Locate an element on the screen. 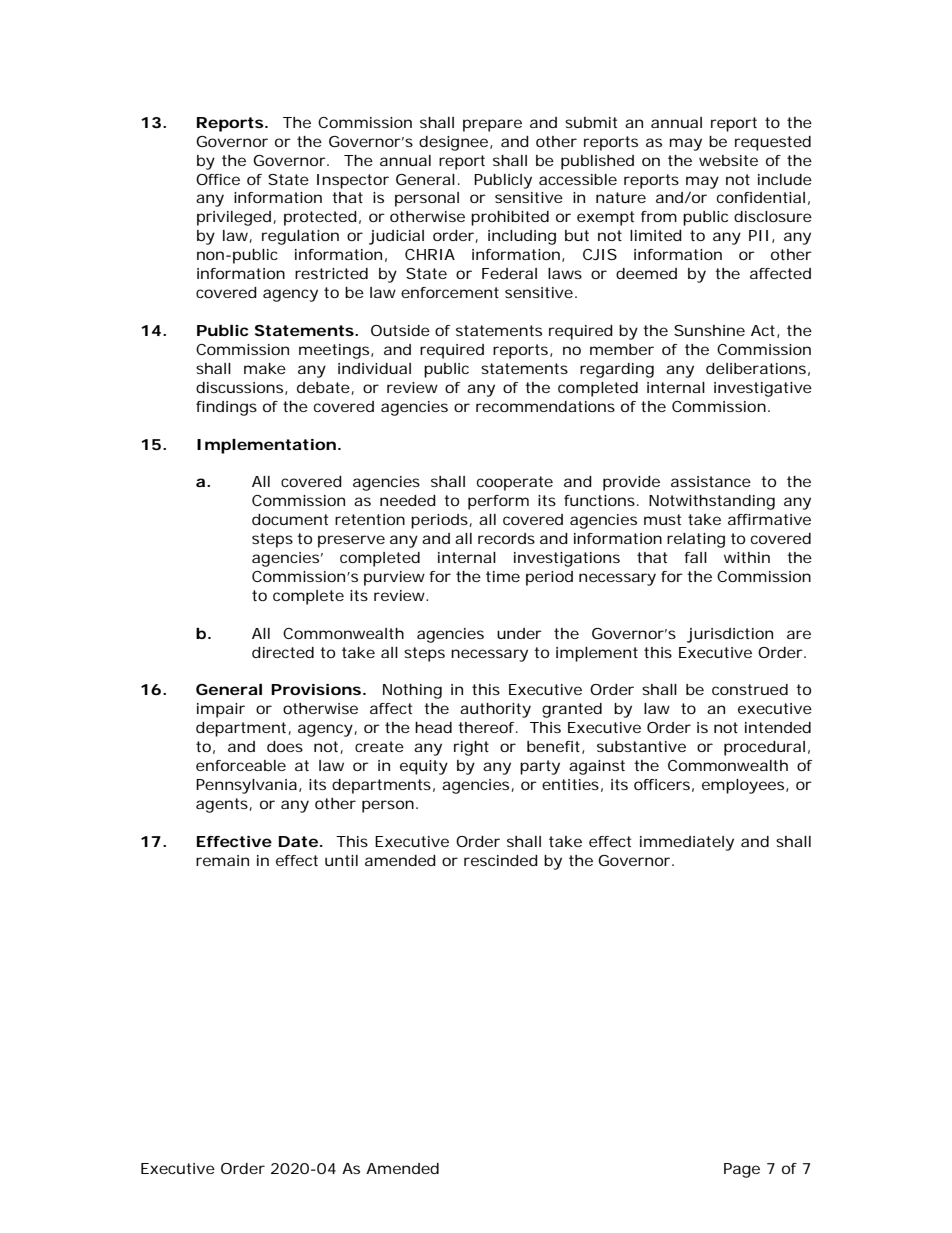  jurisdiction is located at coordinates (730, 635).
